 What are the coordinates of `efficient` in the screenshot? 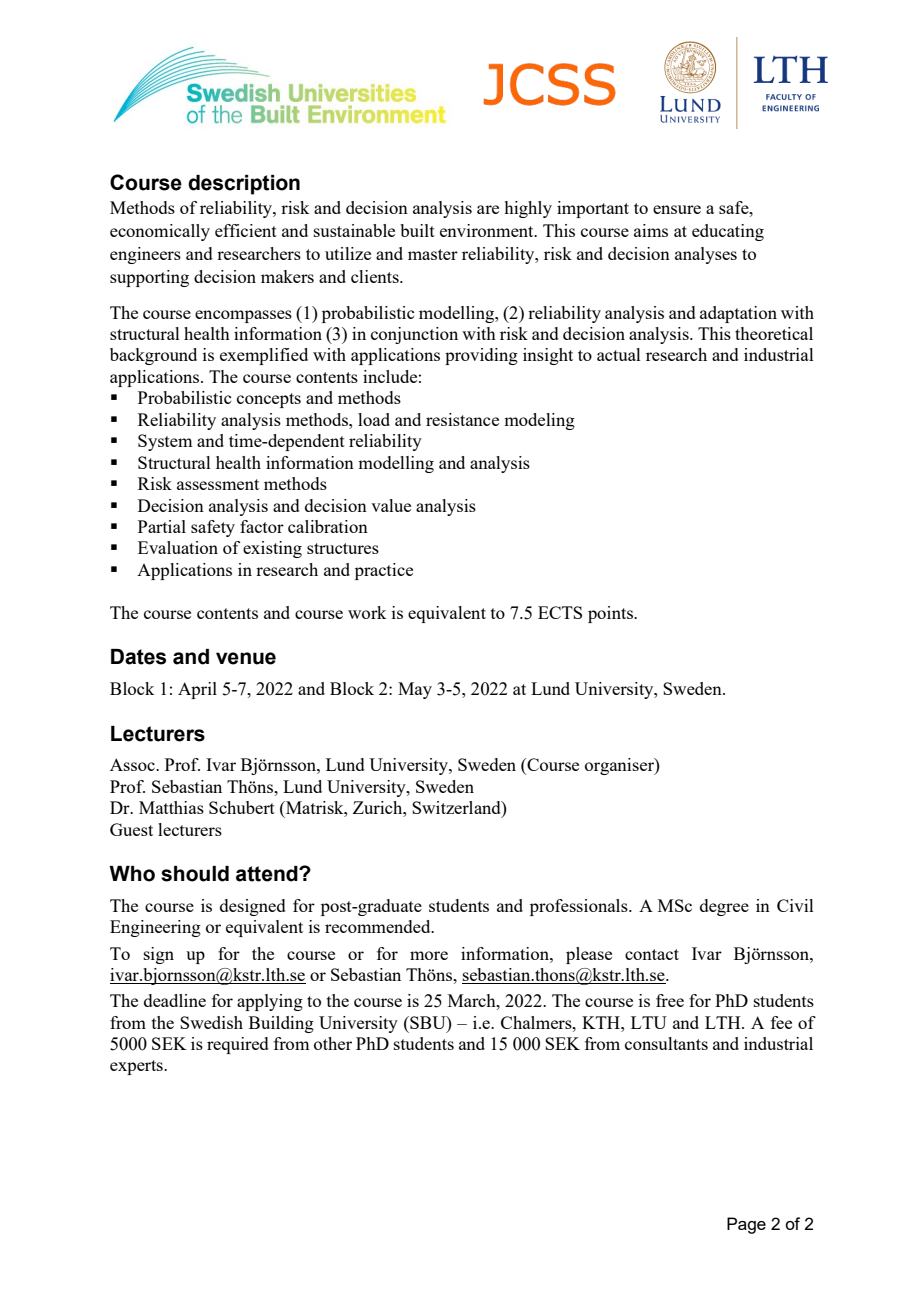 It's located at (246, 230).
